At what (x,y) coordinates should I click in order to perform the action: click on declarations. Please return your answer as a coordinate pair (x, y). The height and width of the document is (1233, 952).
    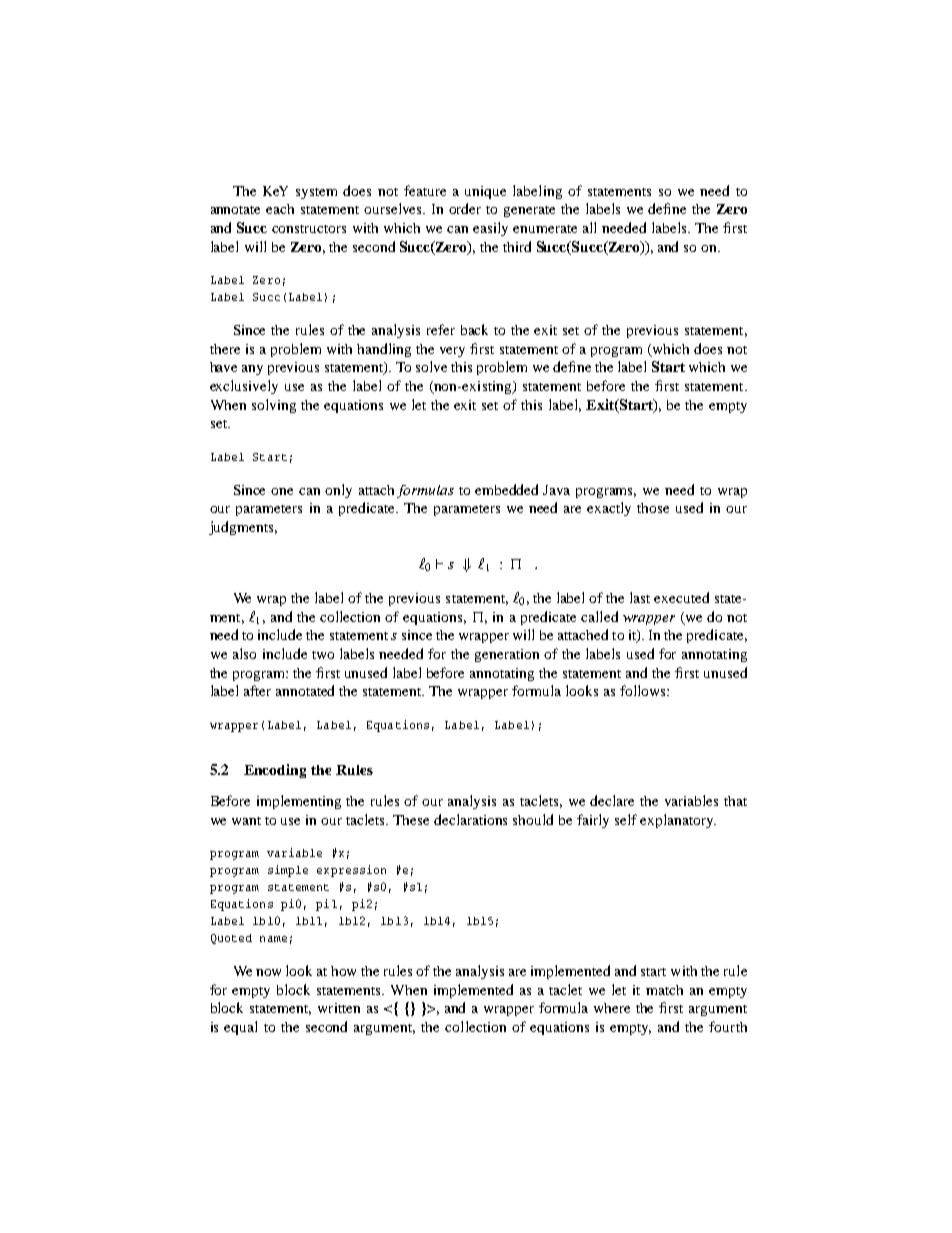
    Looking at the image, I should click on (470, 819).
